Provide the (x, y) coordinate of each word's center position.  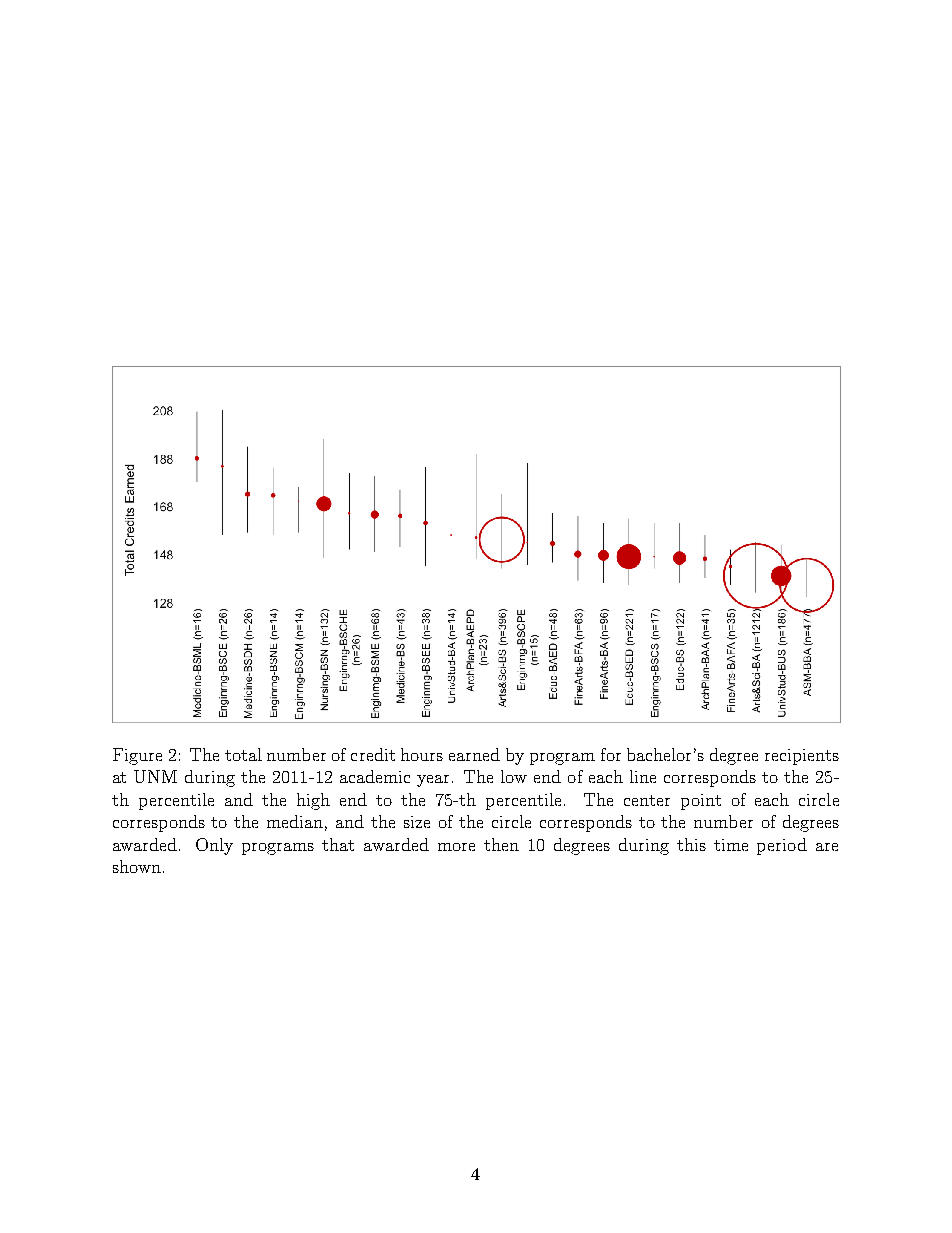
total (243, 754)
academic (375, 776)
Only (214, 846)
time (731, 845)
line (643, 776)
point (701, 802)
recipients (802, 757)
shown (137, 866)
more (456, 847)
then (501, 844)
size (417, 822)
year (435, 781)
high (313, 801)
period (782, 846)
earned (474, 754)
